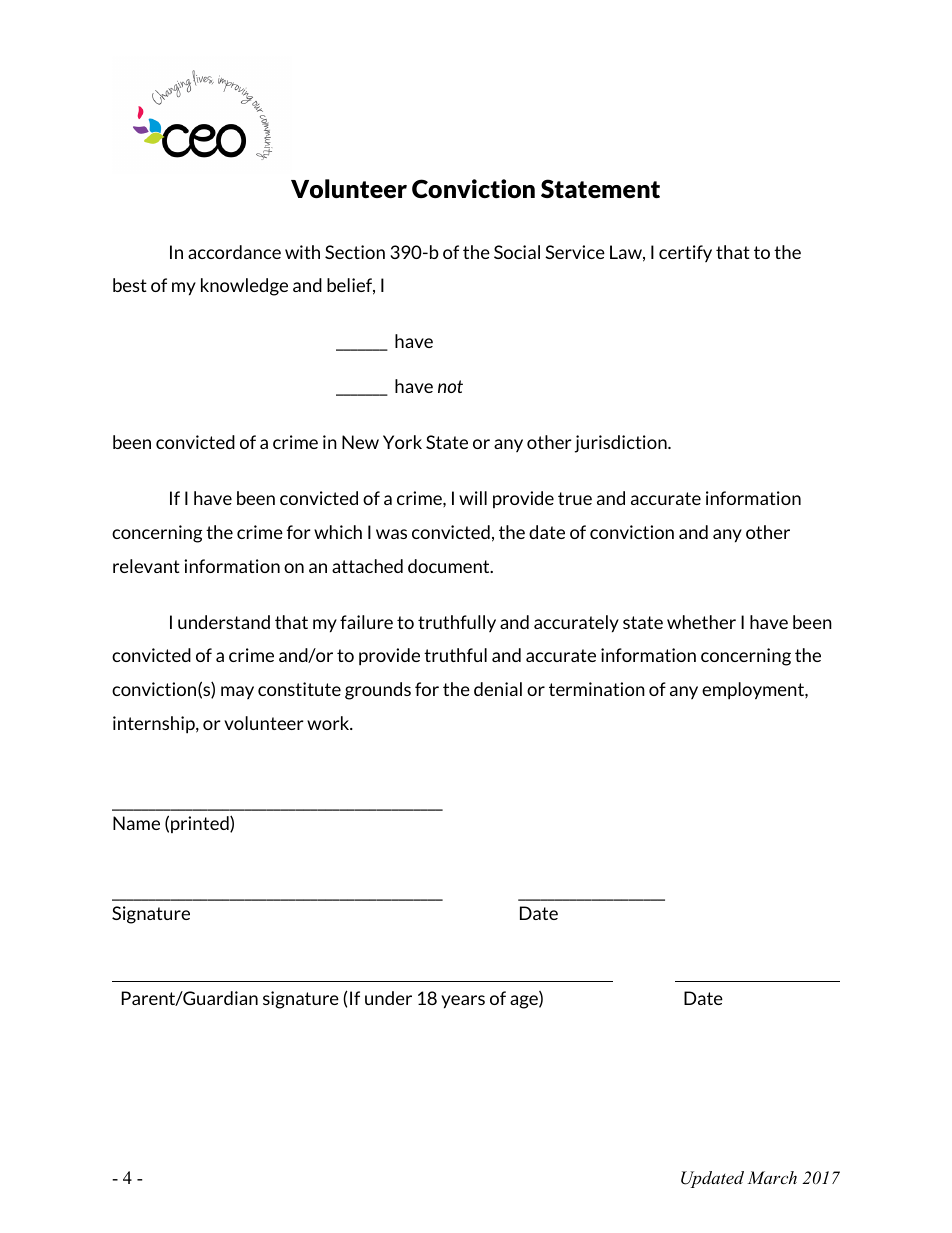  I want to click on termination, so click(597, 689).
